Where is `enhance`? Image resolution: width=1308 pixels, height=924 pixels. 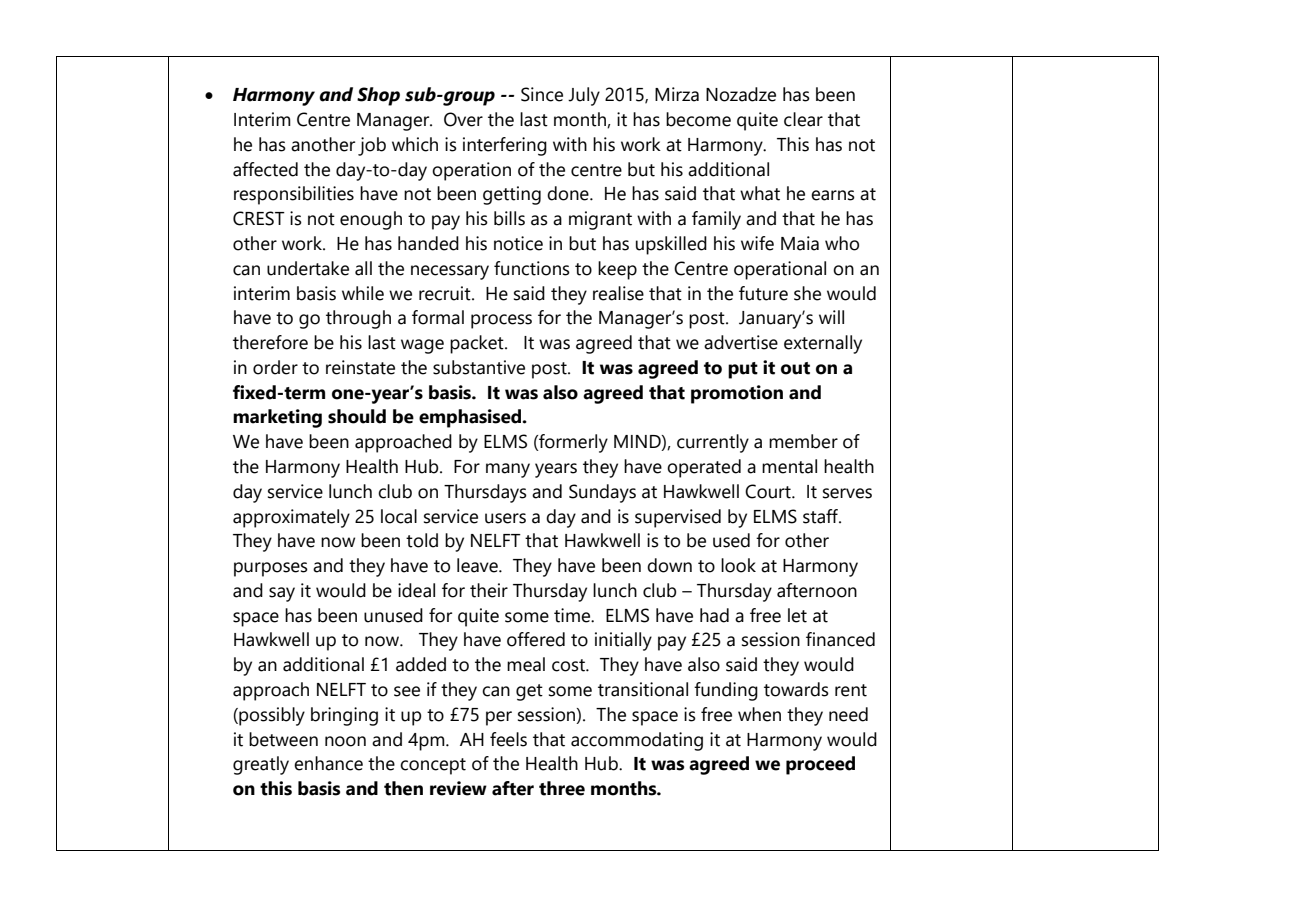
enhance is located at coordinates (328, 763).
